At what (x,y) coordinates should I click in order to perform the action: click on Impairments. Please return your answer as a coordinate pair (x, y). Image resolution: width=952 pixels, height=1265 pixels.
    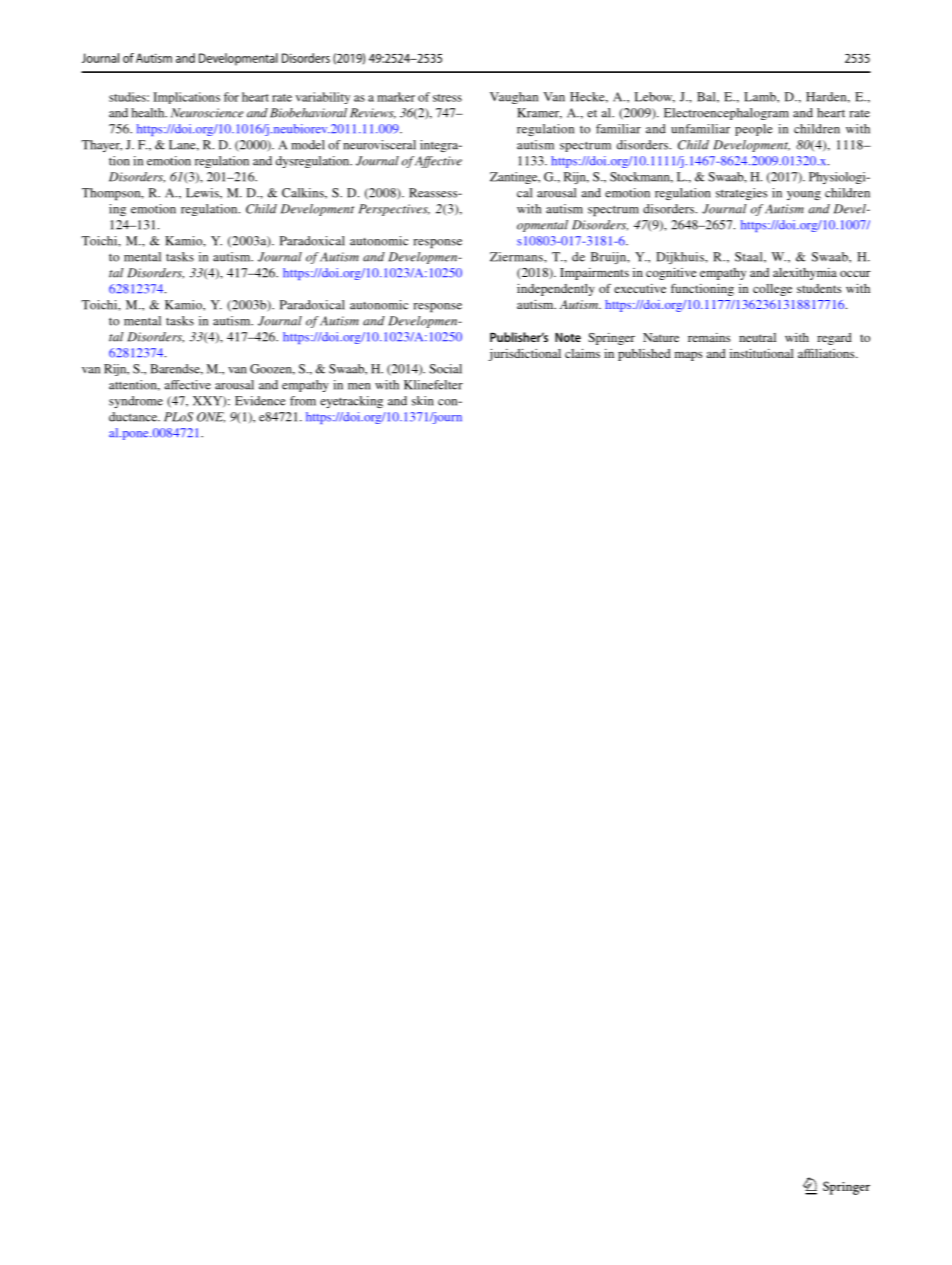
    Looking at the image, I should click on (594, 274).
